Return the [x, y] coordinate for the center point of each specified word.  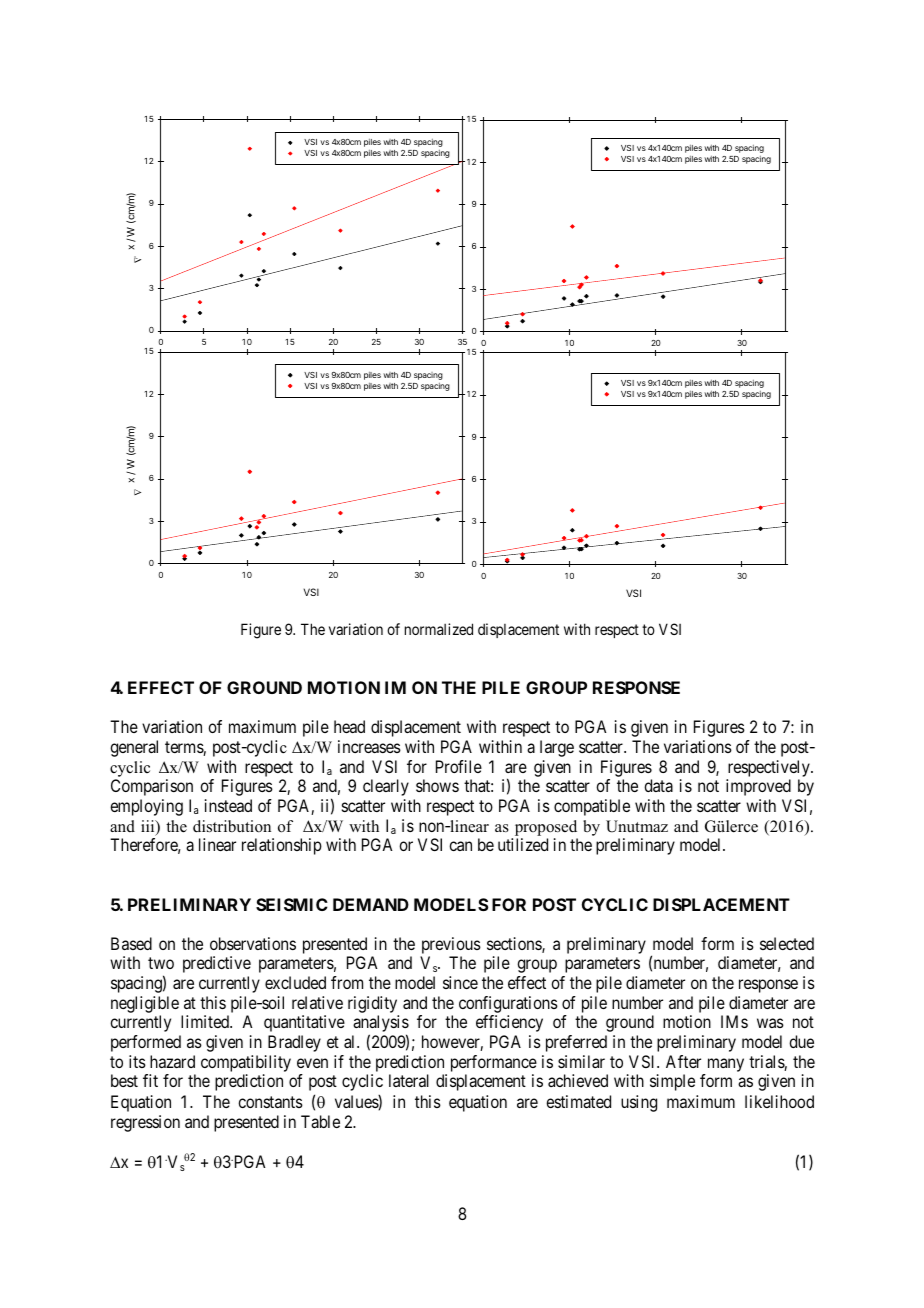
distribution [232, 826]
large [557, 748]
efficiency [509, 1023]
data [658, 785]
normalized [439, 629]
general [134, 748]
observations [253, 943]
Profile [459, 766]
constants [270, 1102]
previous [451, 945]
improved [758, 787]
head [349, 726]
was [770, 1023]
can [460, 846]
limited [206, 1021]
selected [787, 943]
